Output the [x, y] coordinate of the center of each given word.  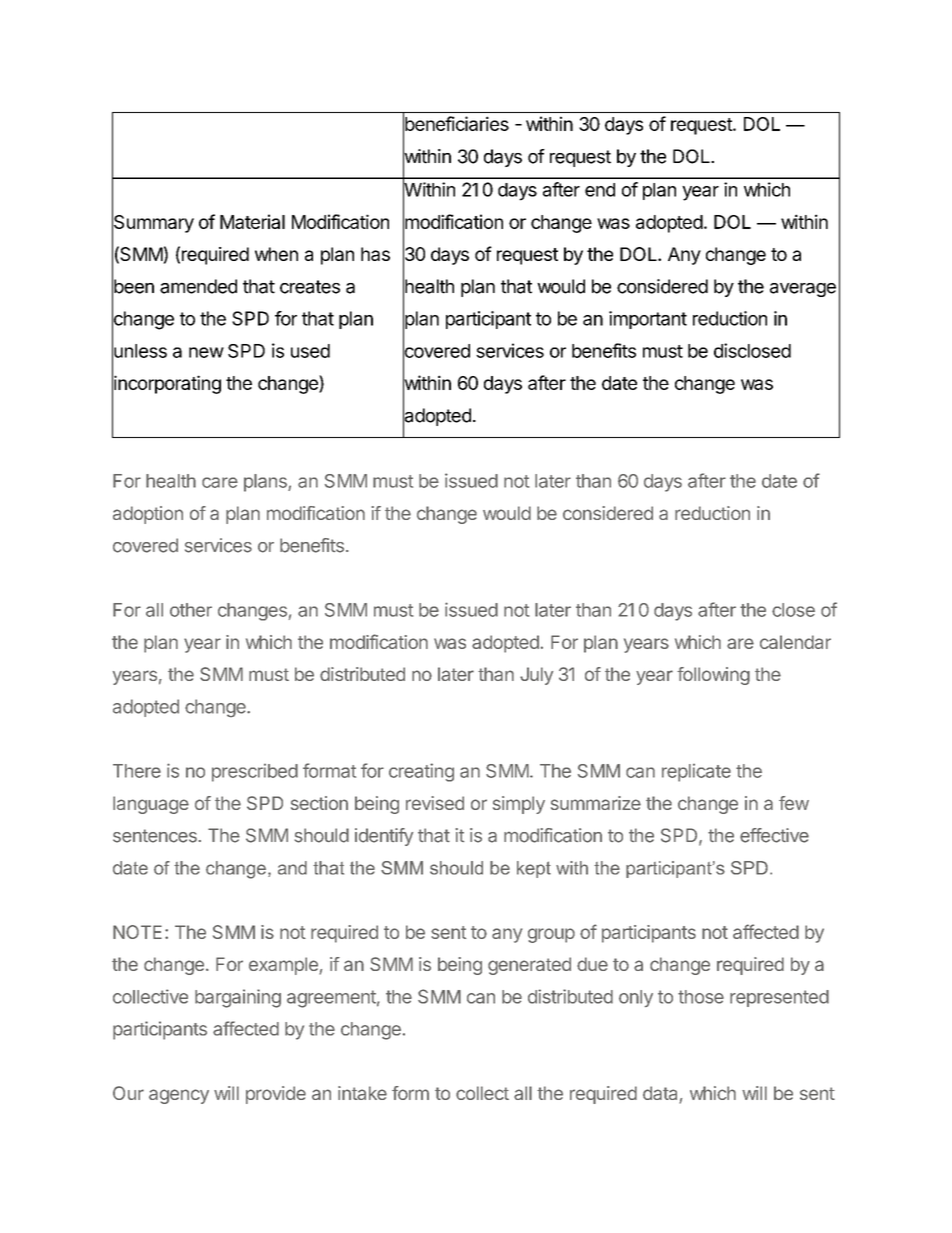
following [713, 676]
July [536, 676]
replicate [696, 773]
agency [179, 1096]
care [220, 482]
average [803, 290]
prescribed [255, 773]
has [375, 254]
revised [435, 803]
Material [252, 221]
